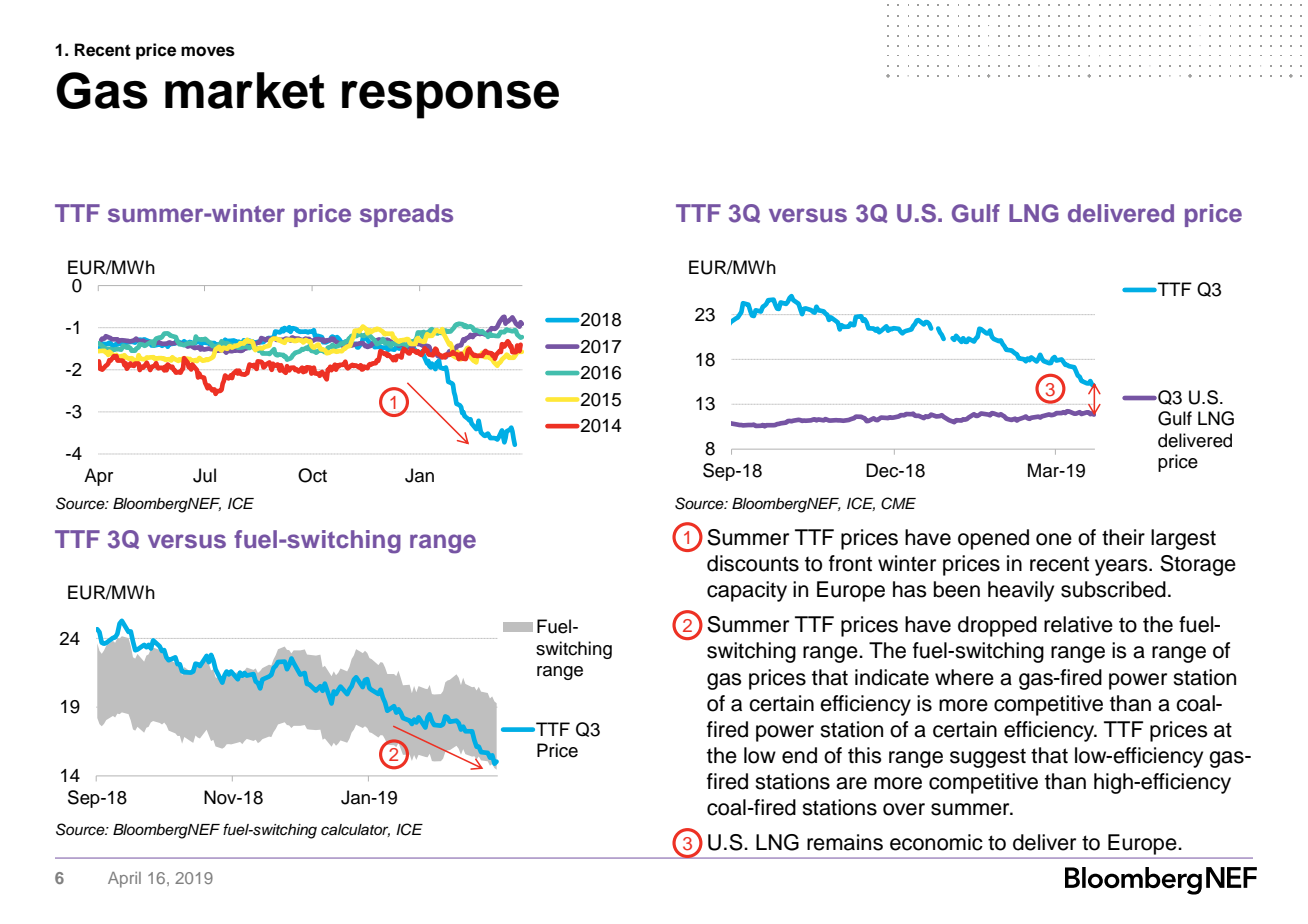 This image has width=1308, height=924. Describe the element at coordinates (406, 215) in the image. I see `spreads` at that location.
